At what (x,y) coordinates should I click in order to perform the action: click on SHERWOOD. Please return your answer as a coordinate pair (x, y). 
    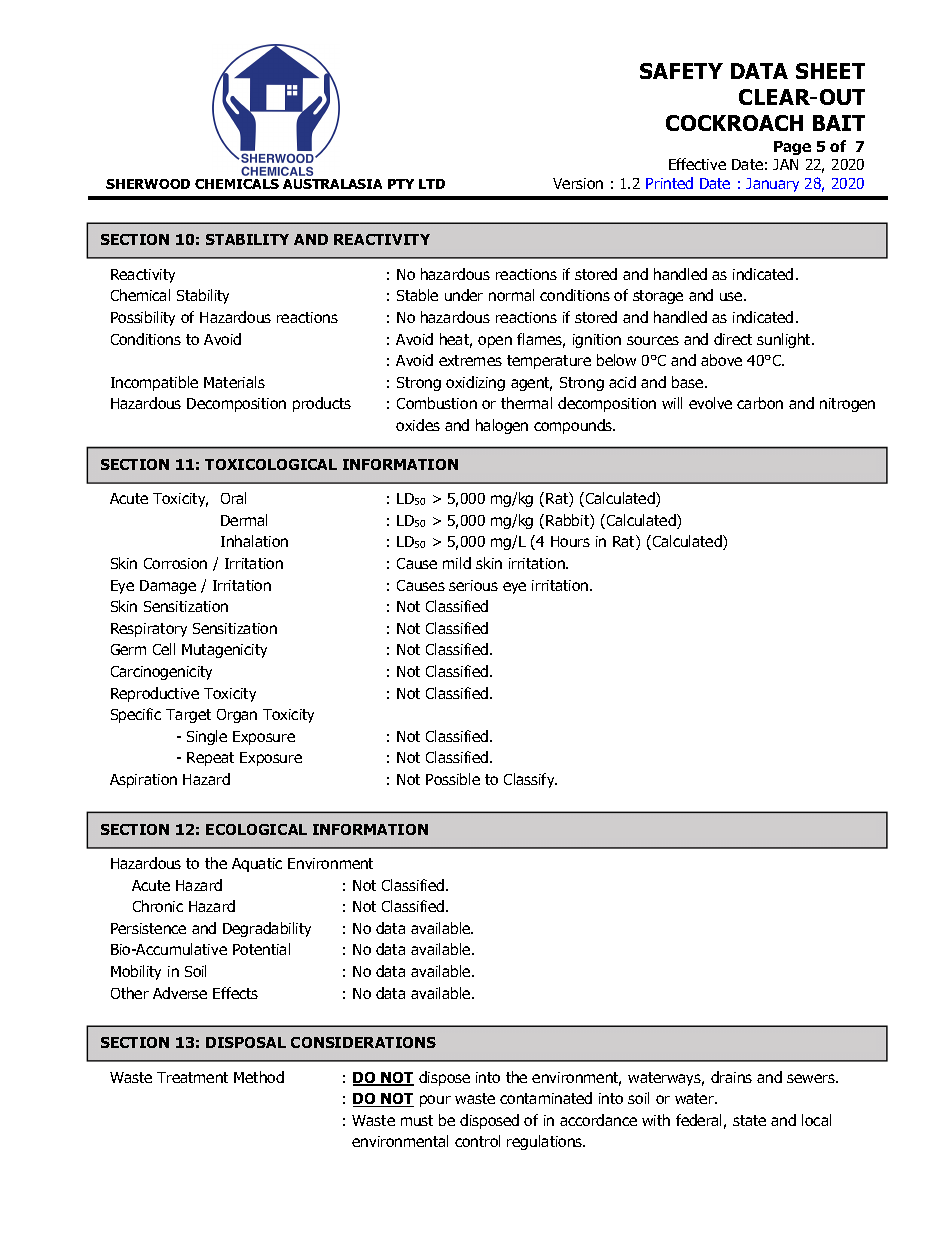
    Looking at the image, I should click on (148, 184).
